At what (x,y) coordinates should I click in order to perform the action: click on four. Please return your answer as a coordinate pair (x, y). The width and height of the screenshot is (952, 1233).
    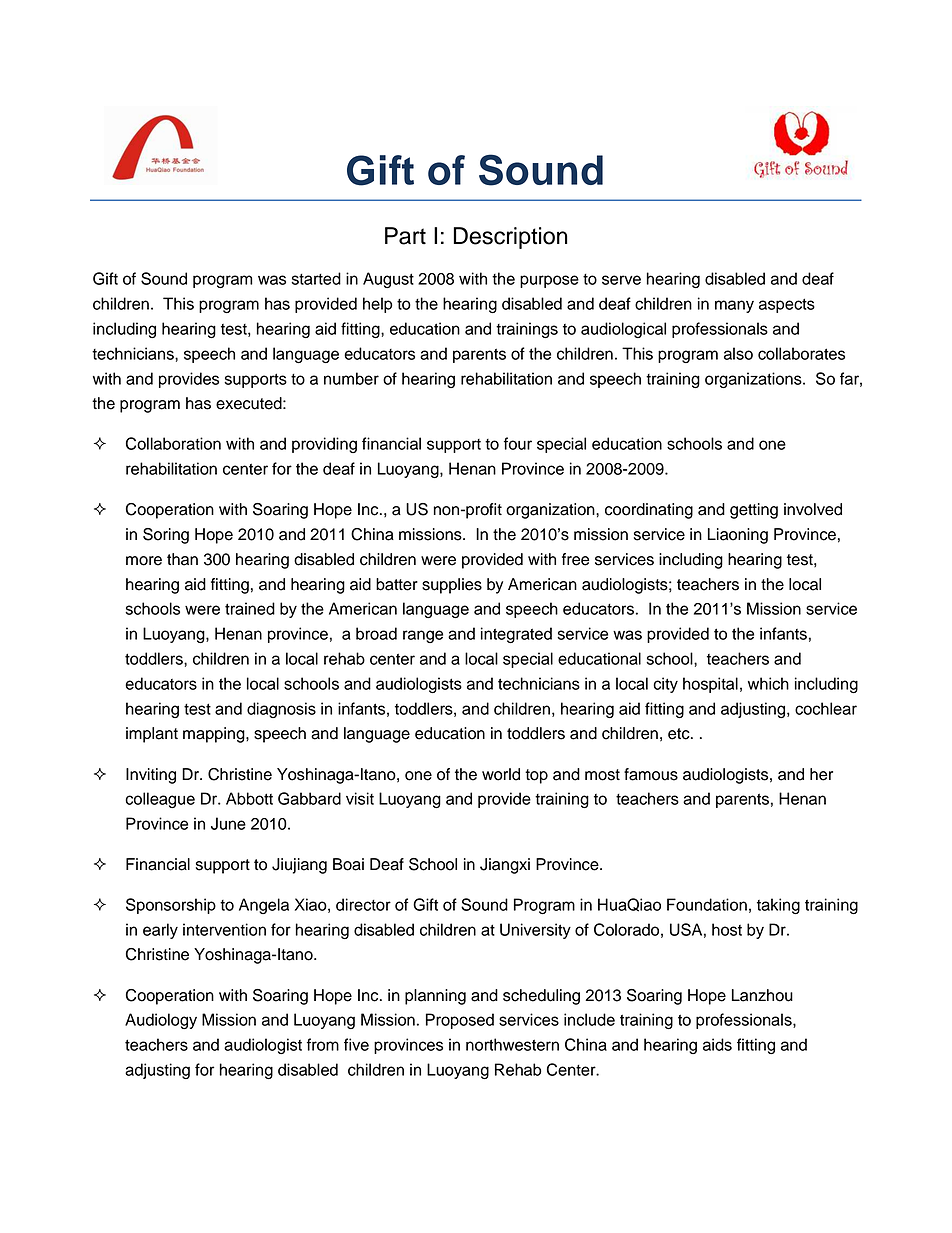
    Looking at the image, I should click on (518, 443).
